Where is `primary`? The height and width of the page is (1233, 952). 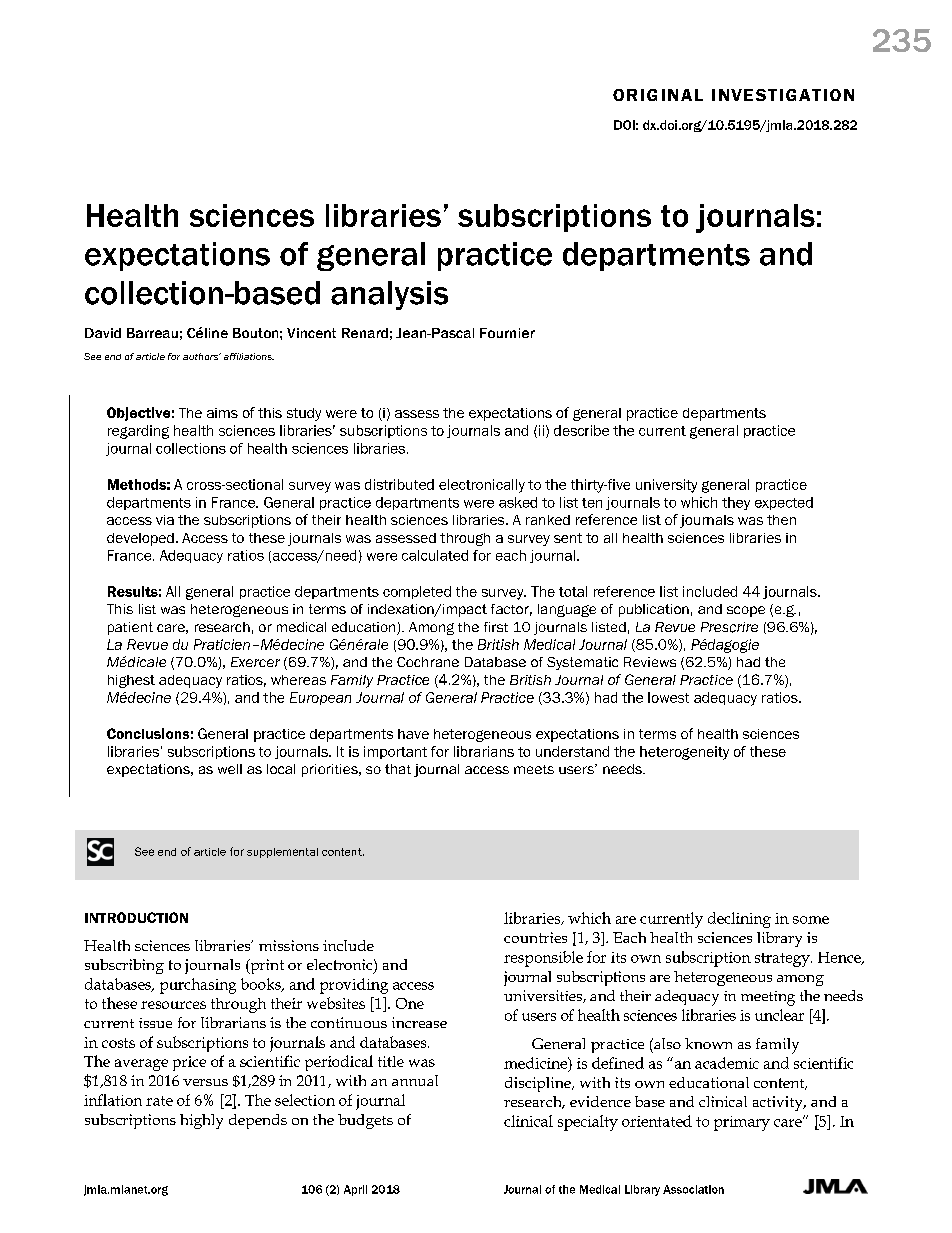
primary is located at coordinates (742, 1123).
